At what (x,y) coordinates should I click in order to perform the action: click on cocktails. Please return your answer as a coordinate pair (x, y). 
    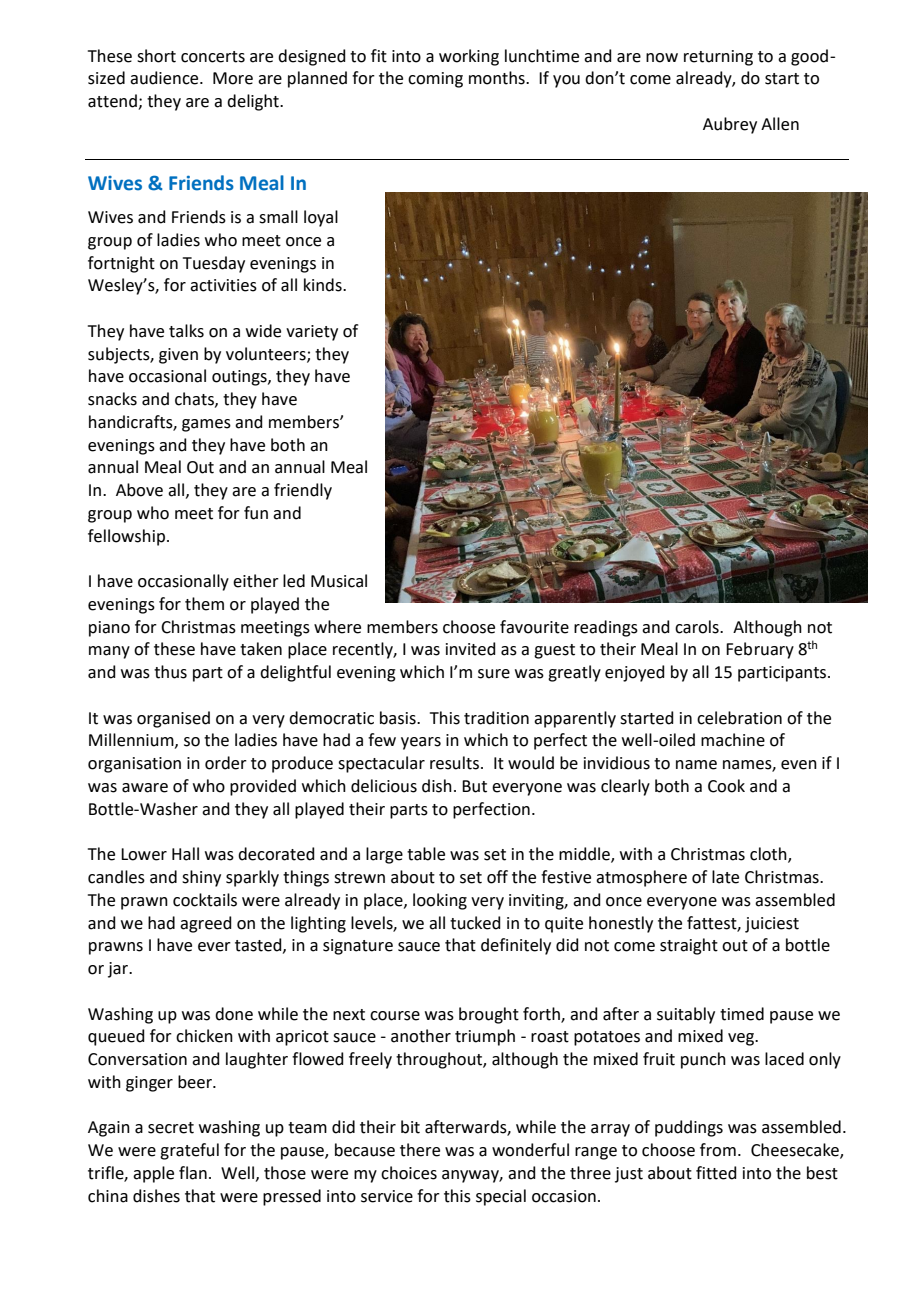
    Looking at the image, I should click on (205, 900).
